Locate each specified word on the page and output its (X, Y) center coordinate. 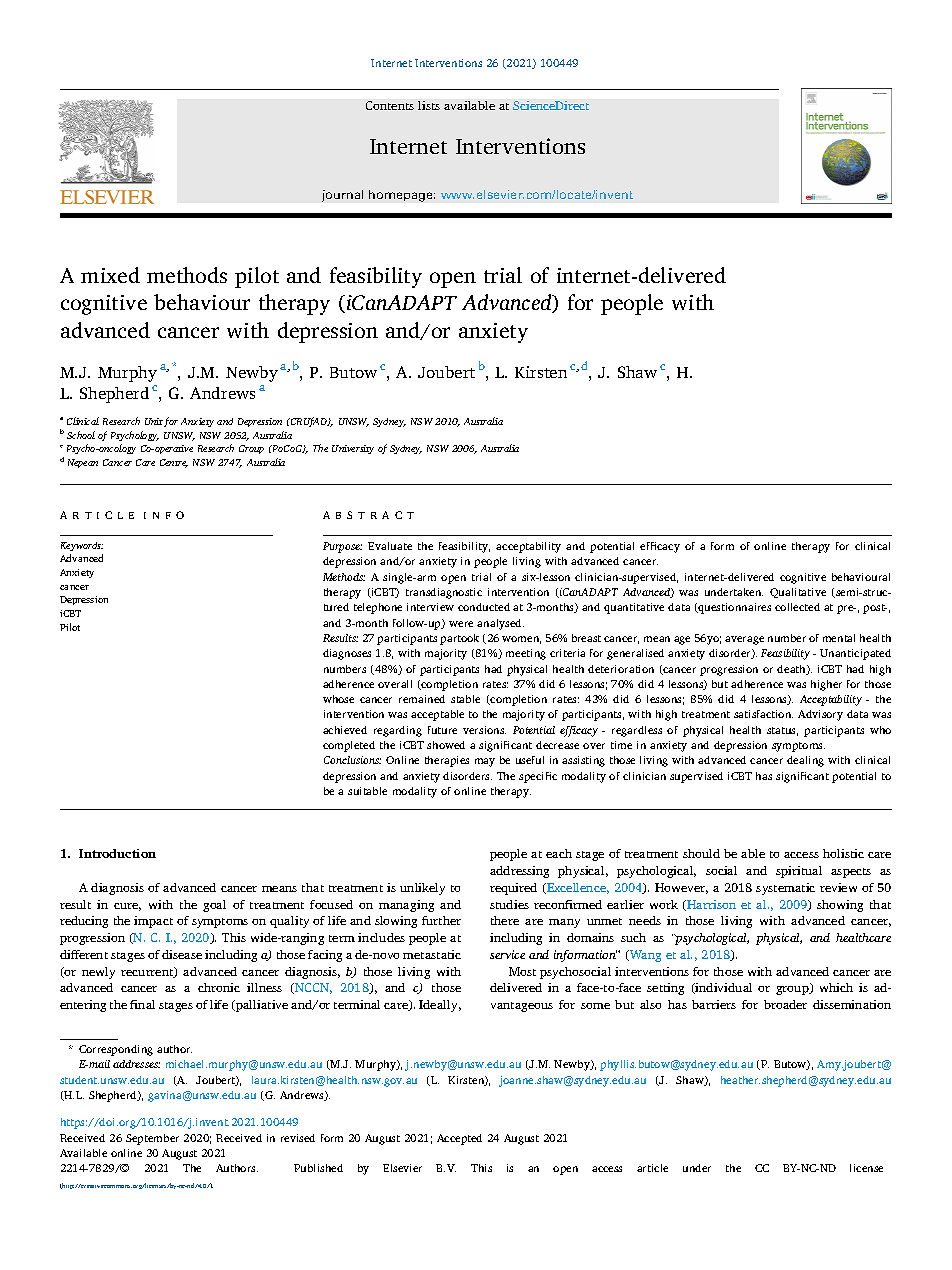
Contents (390, 105)
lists (429, 105)
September (152, 1139)
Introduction (117, 853)
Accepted (459, 1139)
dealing (805, 761)
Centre (174, 463)
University (353, 449)
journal (342, 196)
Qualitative (798, 593)
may (485, 762)
